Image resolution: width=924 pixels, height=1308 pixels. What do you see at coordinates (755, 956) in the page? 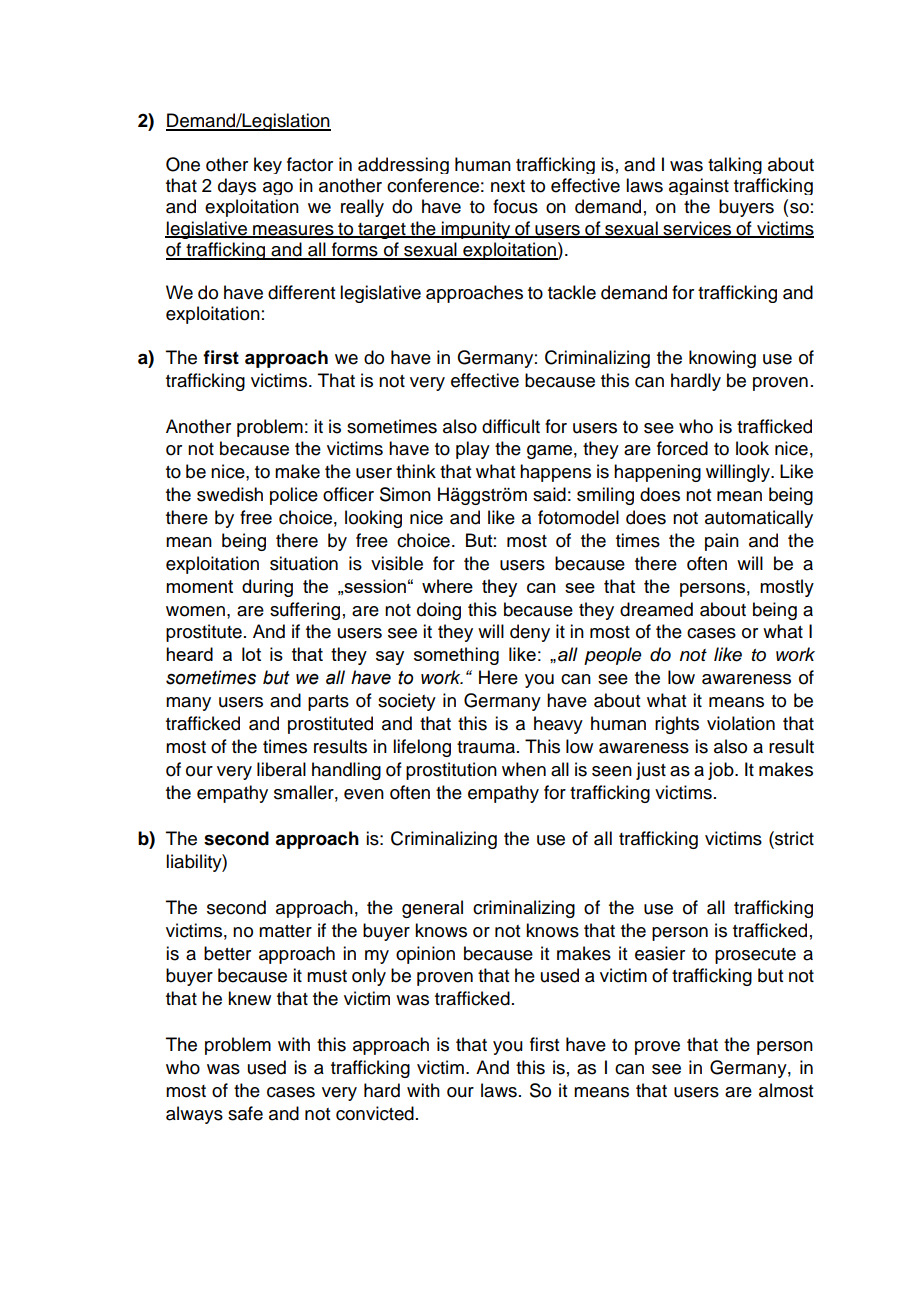
I see `prosecute` at bounding box center [755, 956].
